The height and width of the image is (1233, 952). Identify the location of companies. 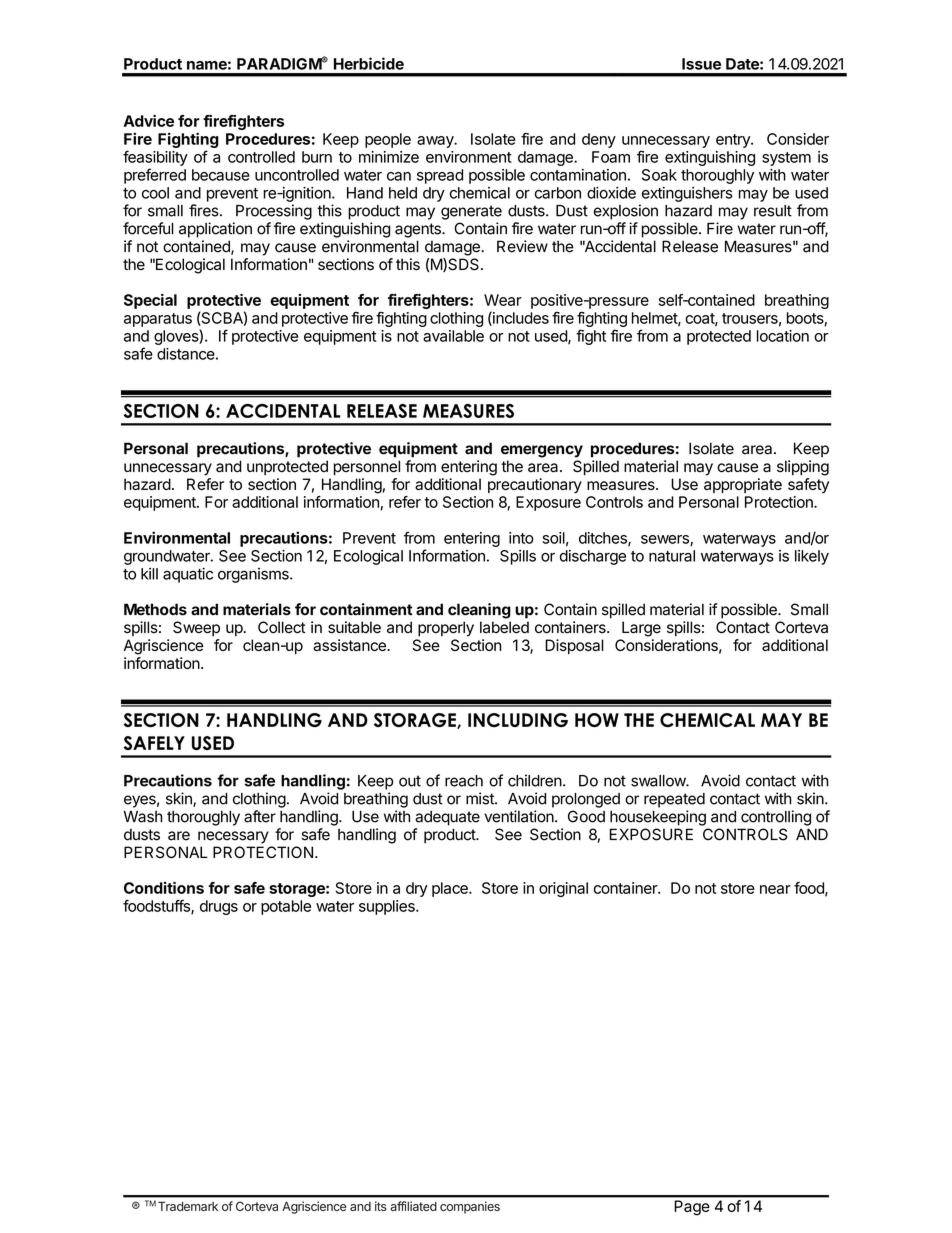
(470, 1207).
